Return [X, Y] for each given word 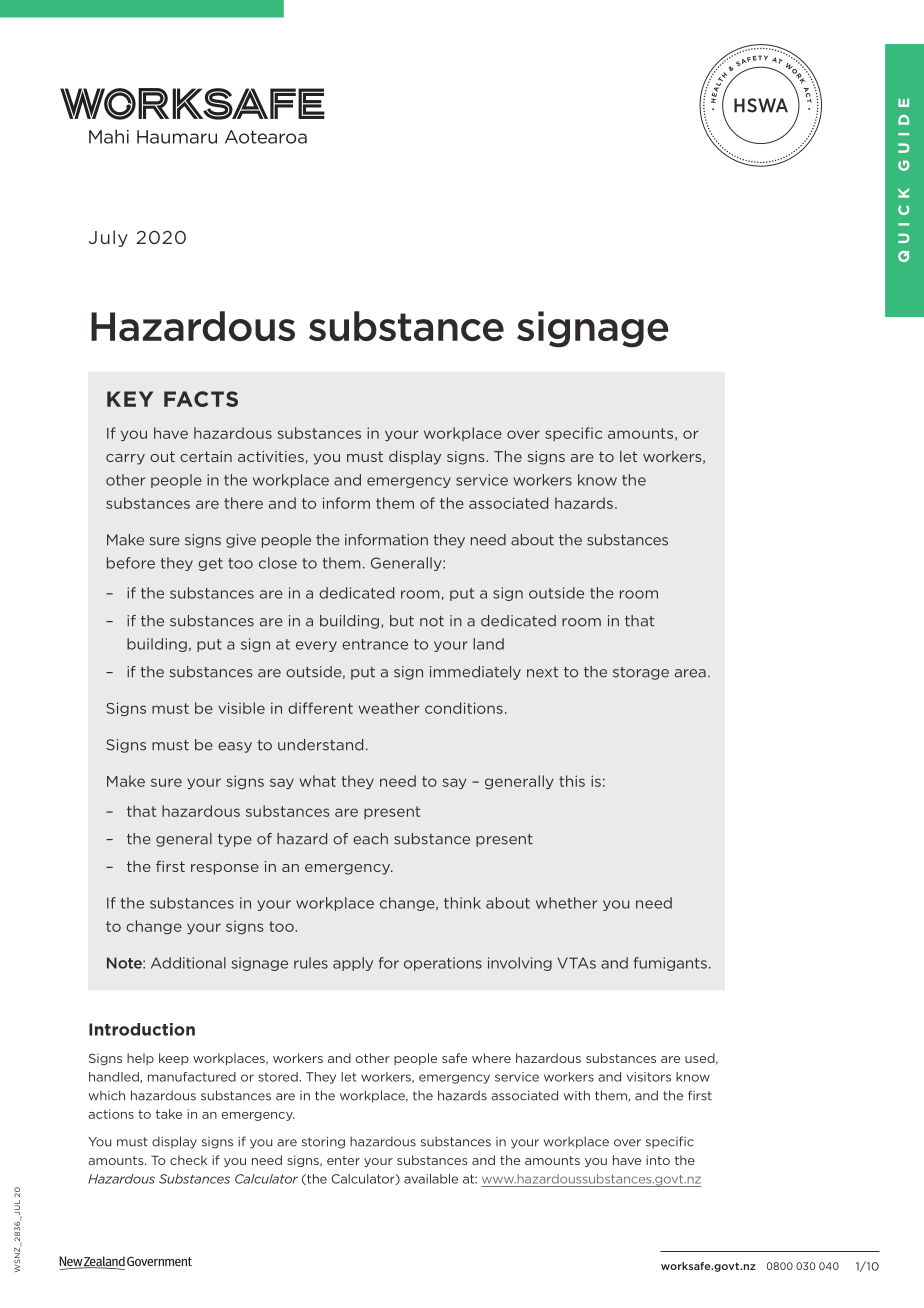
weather [389, 708]
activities [272, 457]
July [108, 238]
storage [641, 673]
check [188, 1160]
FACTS [201, 399]
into [658, 1160]
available [431, 1179]
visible [241, 708]
